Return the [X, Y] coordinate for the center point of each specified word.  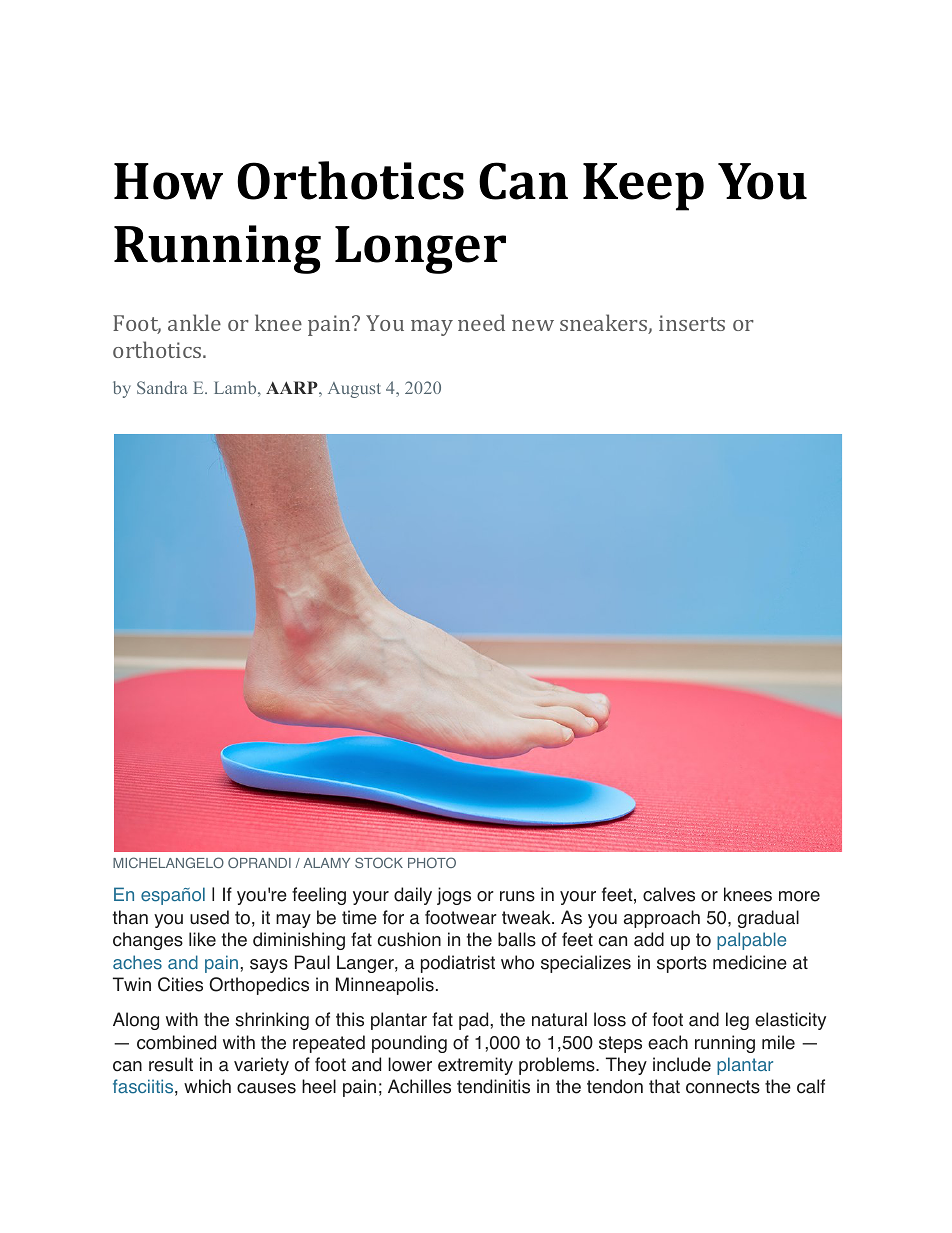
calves [669, 894]
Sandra [162, 387]
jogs [454, 896]
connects [723, 1087]
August [354, 390]
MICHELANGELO [168, 862]
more [799, 896]
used [209, 917]
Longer [420, 250]
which [207, 1086]
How [168, 181]
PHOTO [432, 862]
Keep [643, 187]
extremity [475, 1066]
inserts [692, 323]
